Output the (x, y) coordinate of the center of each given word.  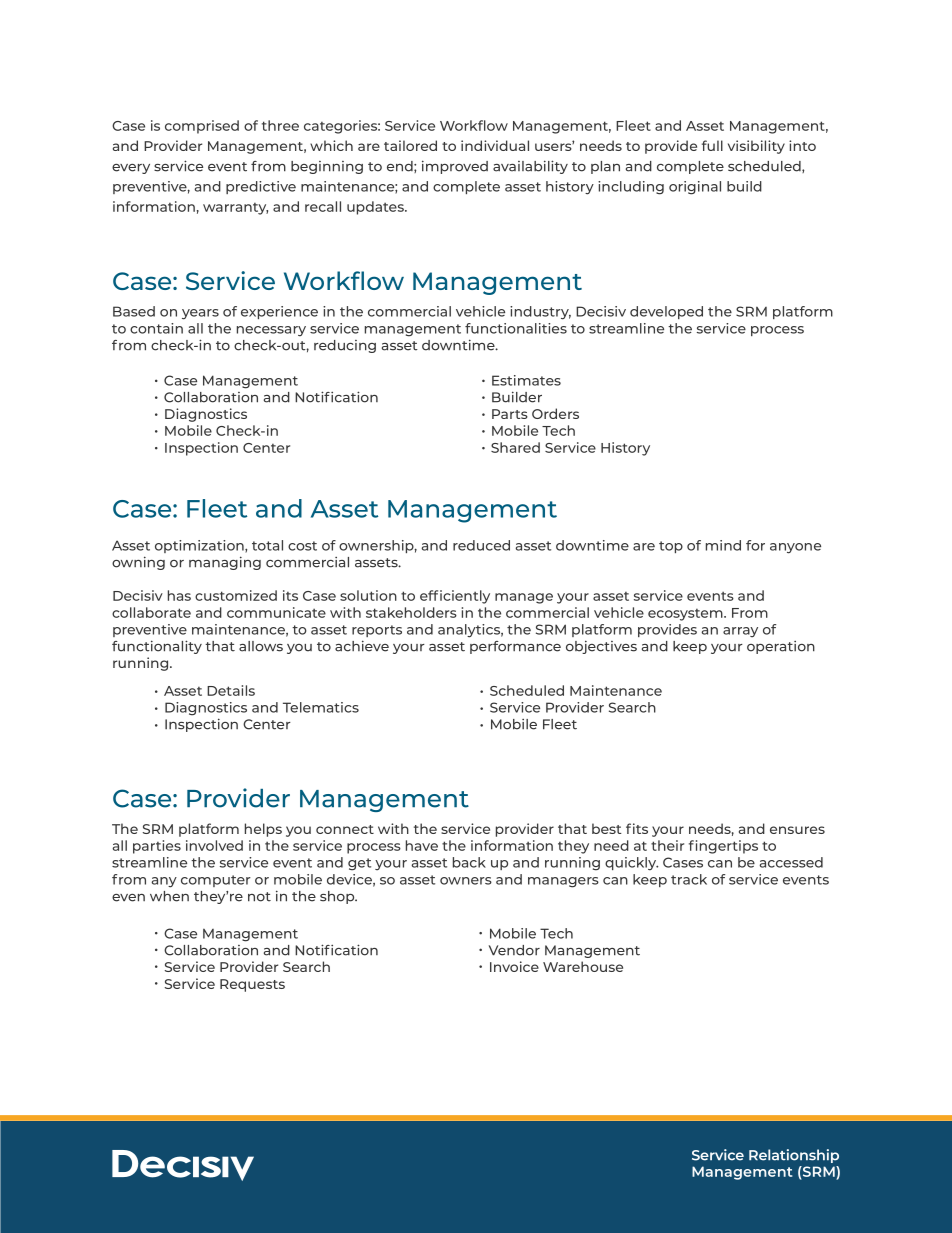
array (740, 632)
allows (261, 646)
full (712, 145)
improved (455, 167)
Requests (252, 985)
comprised (202, 127)
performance (515, 647)
